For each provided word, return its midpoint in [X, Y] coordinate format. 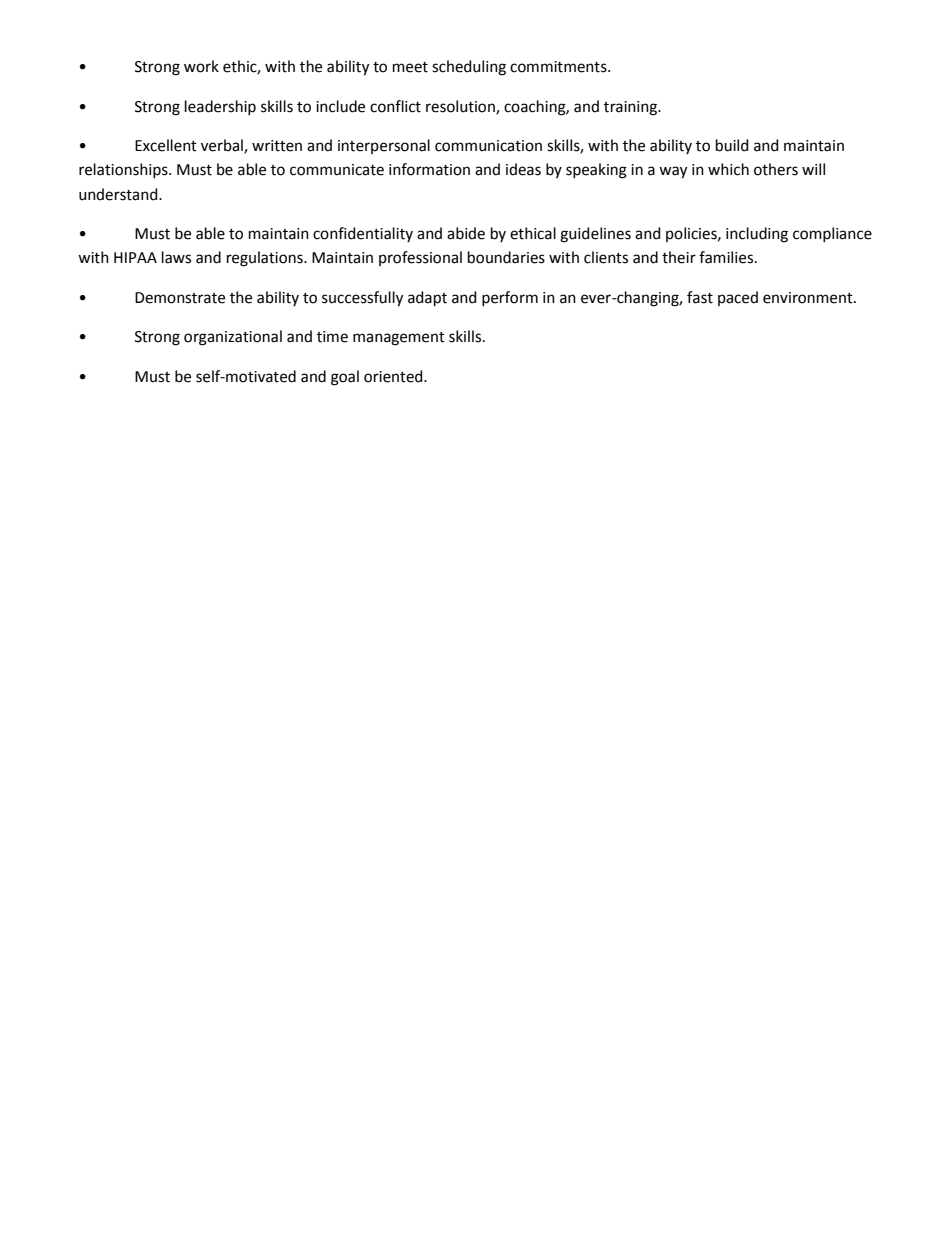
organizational [233, 338]
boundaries [506, 257]
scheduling [469, 68]
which [728, 169]
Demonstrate [180, 298]
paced [738, 298]
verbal [223, 146]
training [632, 108]
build [732, 145]
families [727, 257]
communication [488, 146]
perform [510, 298]
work [201, 66]
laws [176, 257]
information [429, 169]
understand [119, 194]
